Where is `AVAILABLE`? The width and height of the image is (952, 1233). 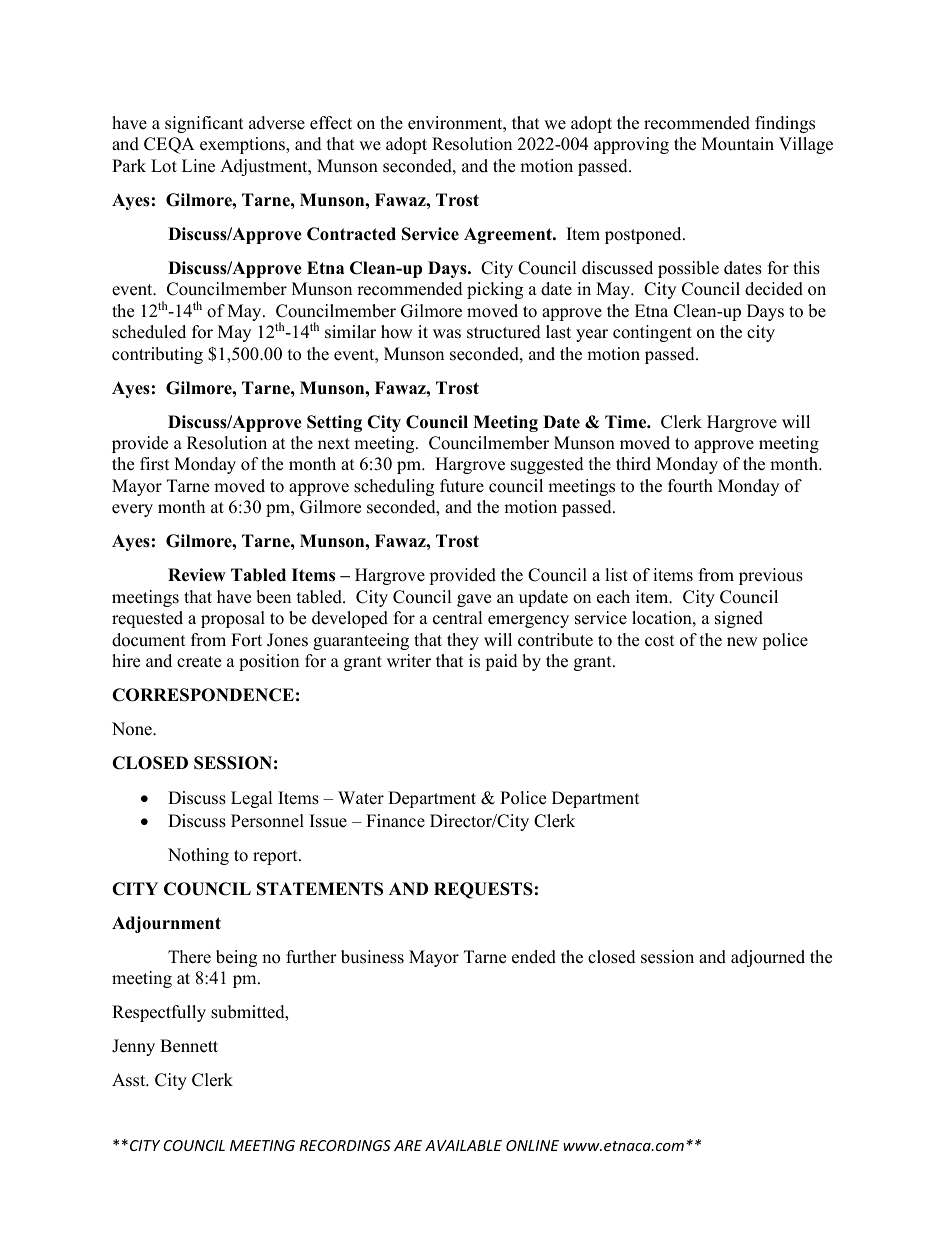
AVAILABLE is located at coordinates (463, 1145).
